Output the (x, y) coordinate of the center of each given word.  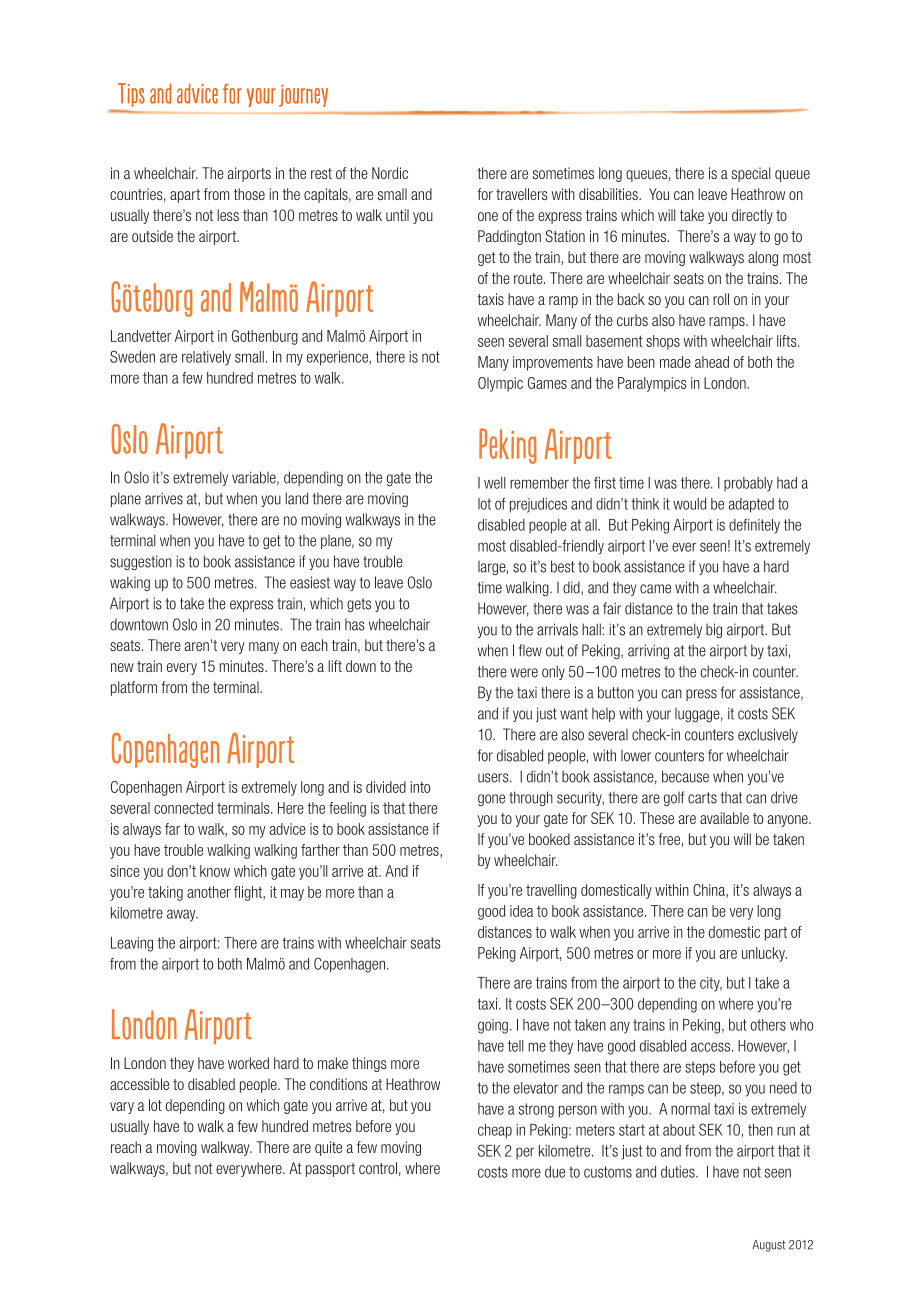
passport (330, 1170)
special (751, 174)
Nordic (390, 173)
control (378, 1168)
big (714, 630)
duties (679, 1172)
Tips (131, 95)
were (524, 673)
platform (134, 688)
